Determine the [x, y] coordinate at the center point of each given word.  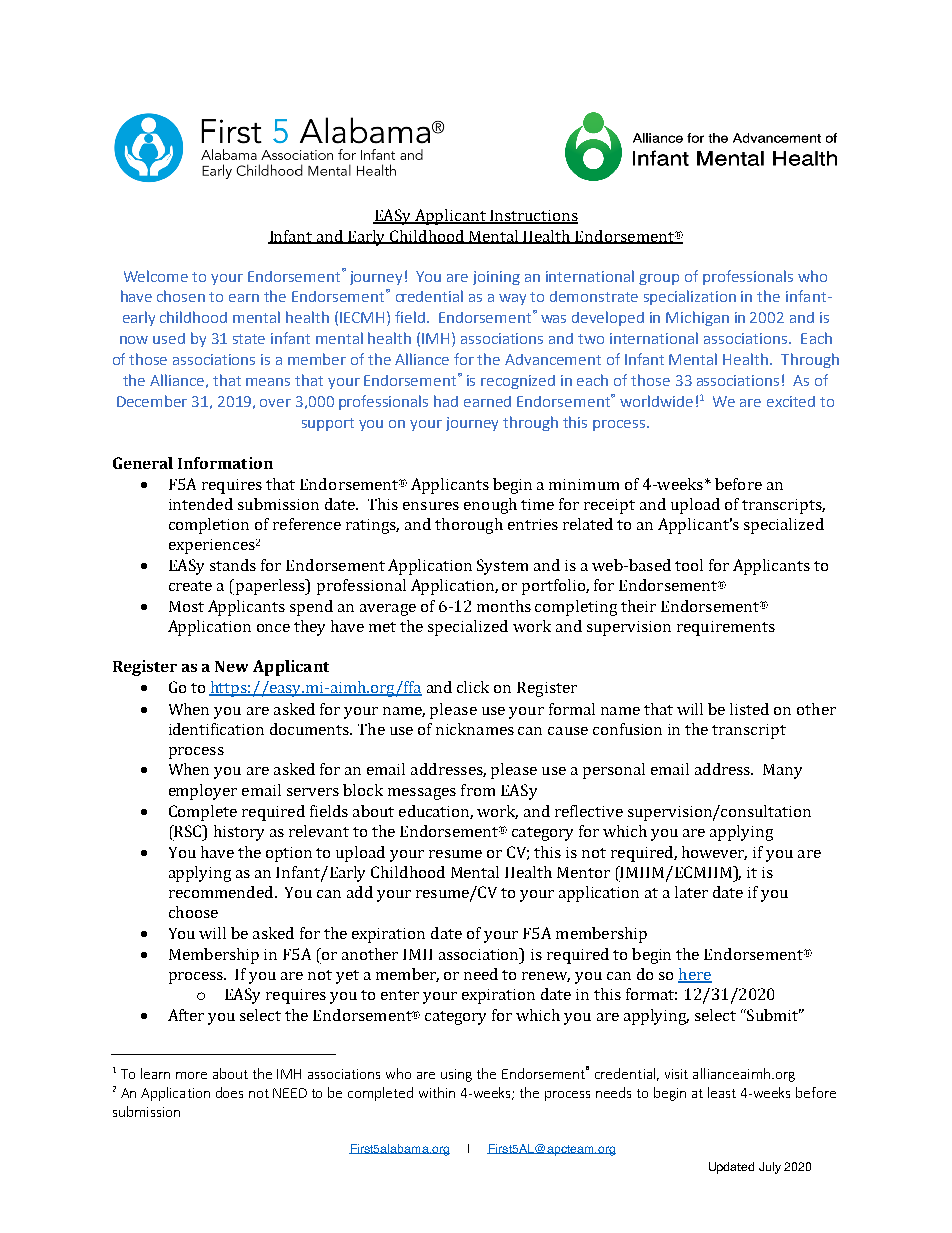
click [473, 687]
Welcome [156, 276]
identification [216, 729]
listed [749, 709]
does [229, 1092]
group [659, 279]
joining [496, 278]
